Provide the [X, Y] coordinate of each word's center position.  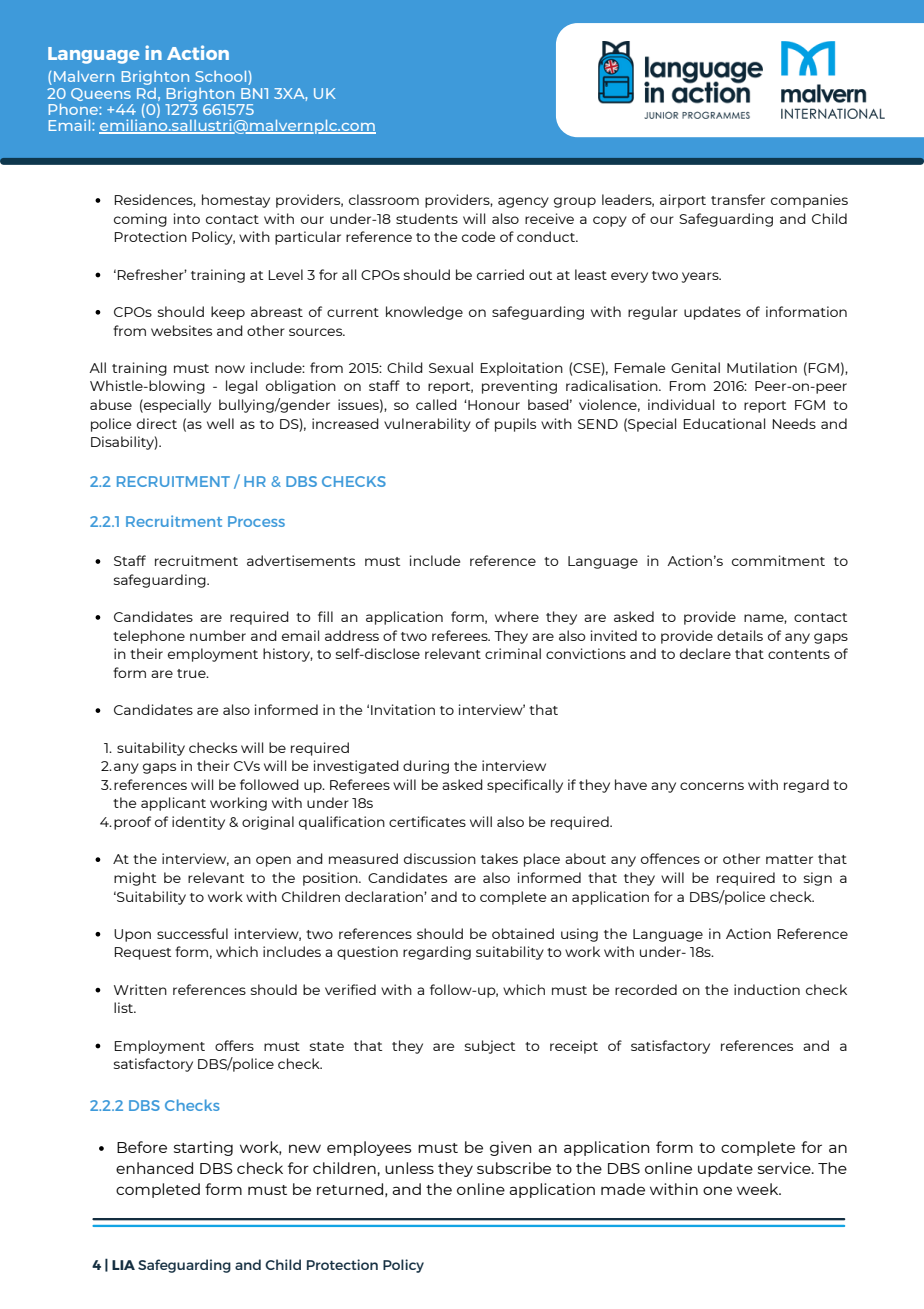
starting [203, 1148]
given [510, 1148]
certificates [427, 821]
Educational [724, 423]
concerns [712, 786]
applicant [173, 804]
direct [157, 423]
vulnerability [427, 425]
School [222, 78]
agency [523, 202]
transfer [738, 199]
